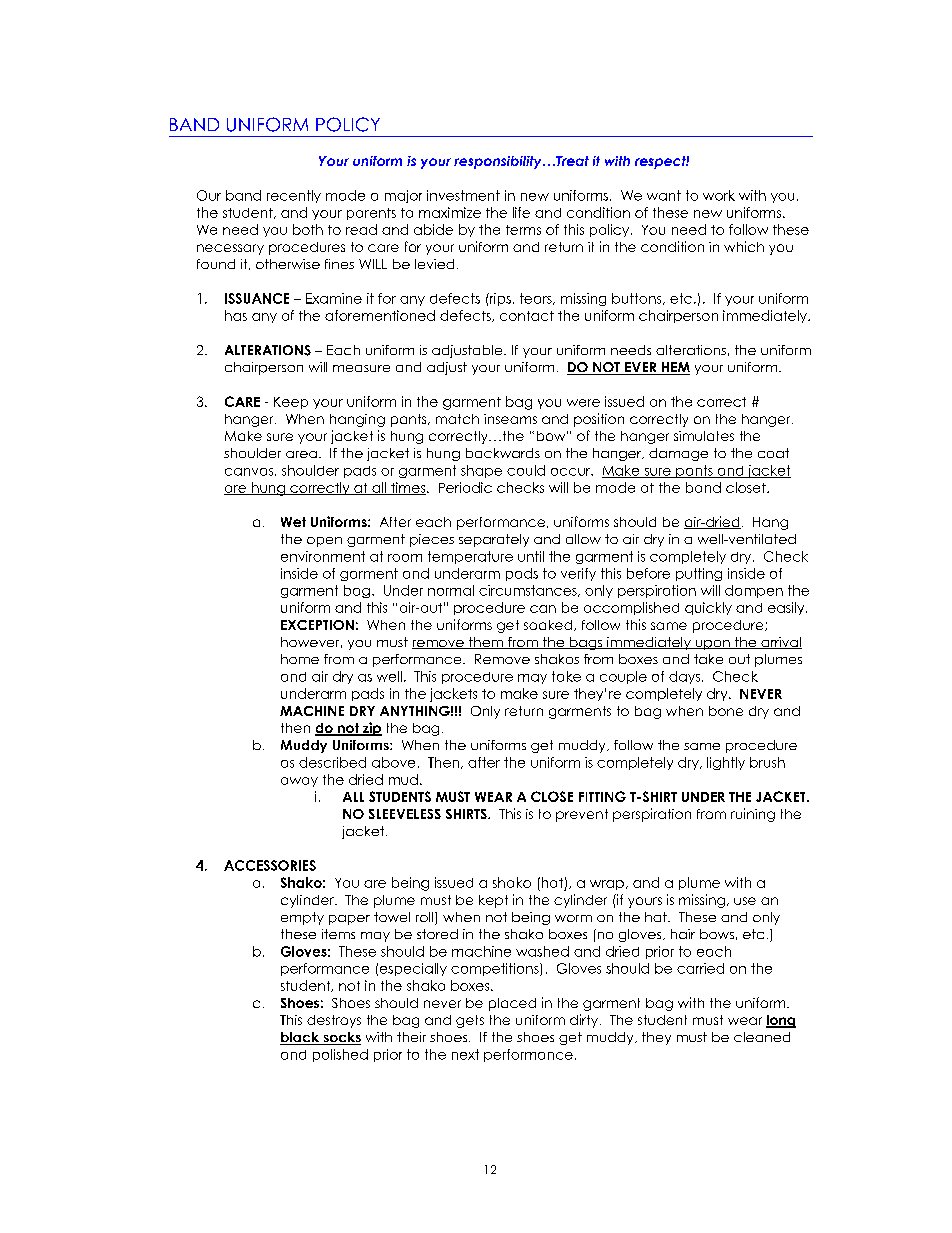 The height and width of the document is (1233, 952). Describe the element at coordinates (308, 229) in the document. I see `both` at that location.
